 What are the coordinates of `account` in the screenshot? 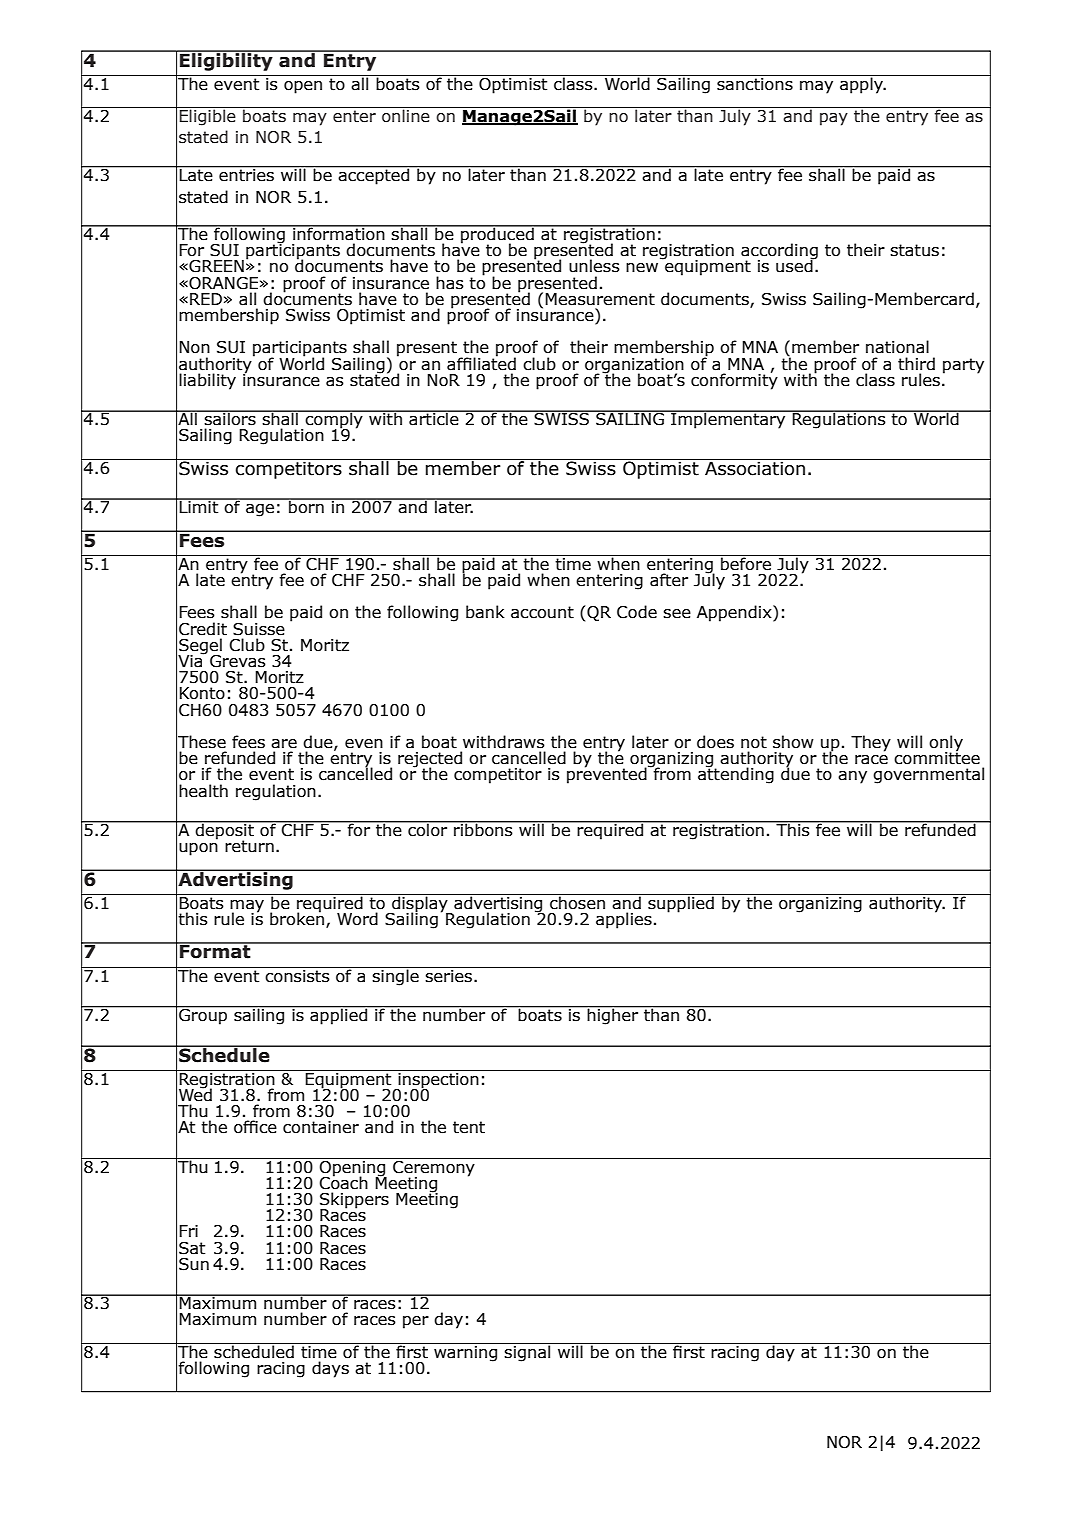 It's located at (542, 612).
